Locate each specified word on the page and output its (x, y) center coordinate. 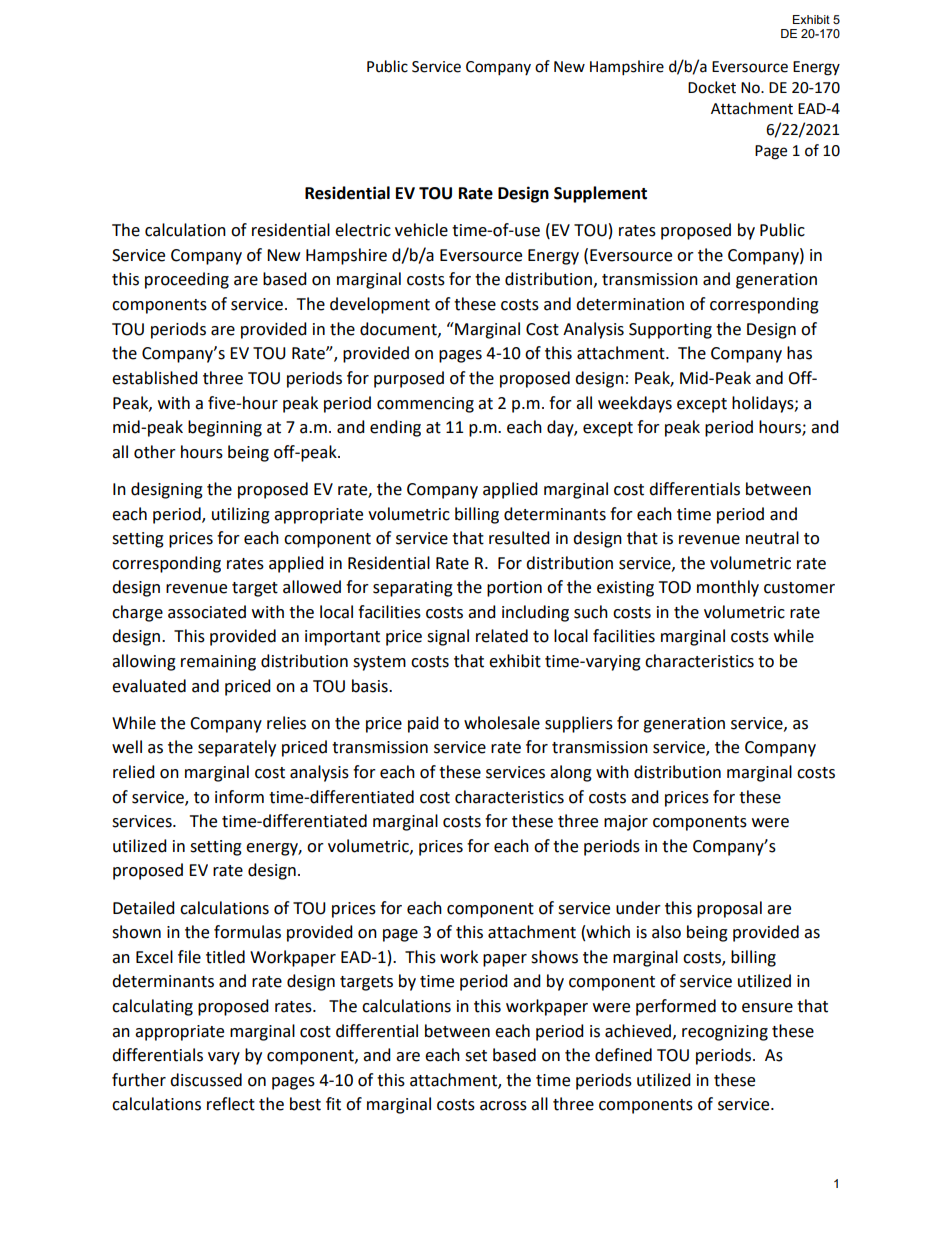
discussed (206, 1080)
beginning (225, 428)
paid (423, 724)
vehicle (421, 230)
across (503, 1106)
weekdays (635, 404)
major (626, 823)
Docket (712, 87)
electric (363, 230)
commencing (425, 405)
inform (239, 797)
